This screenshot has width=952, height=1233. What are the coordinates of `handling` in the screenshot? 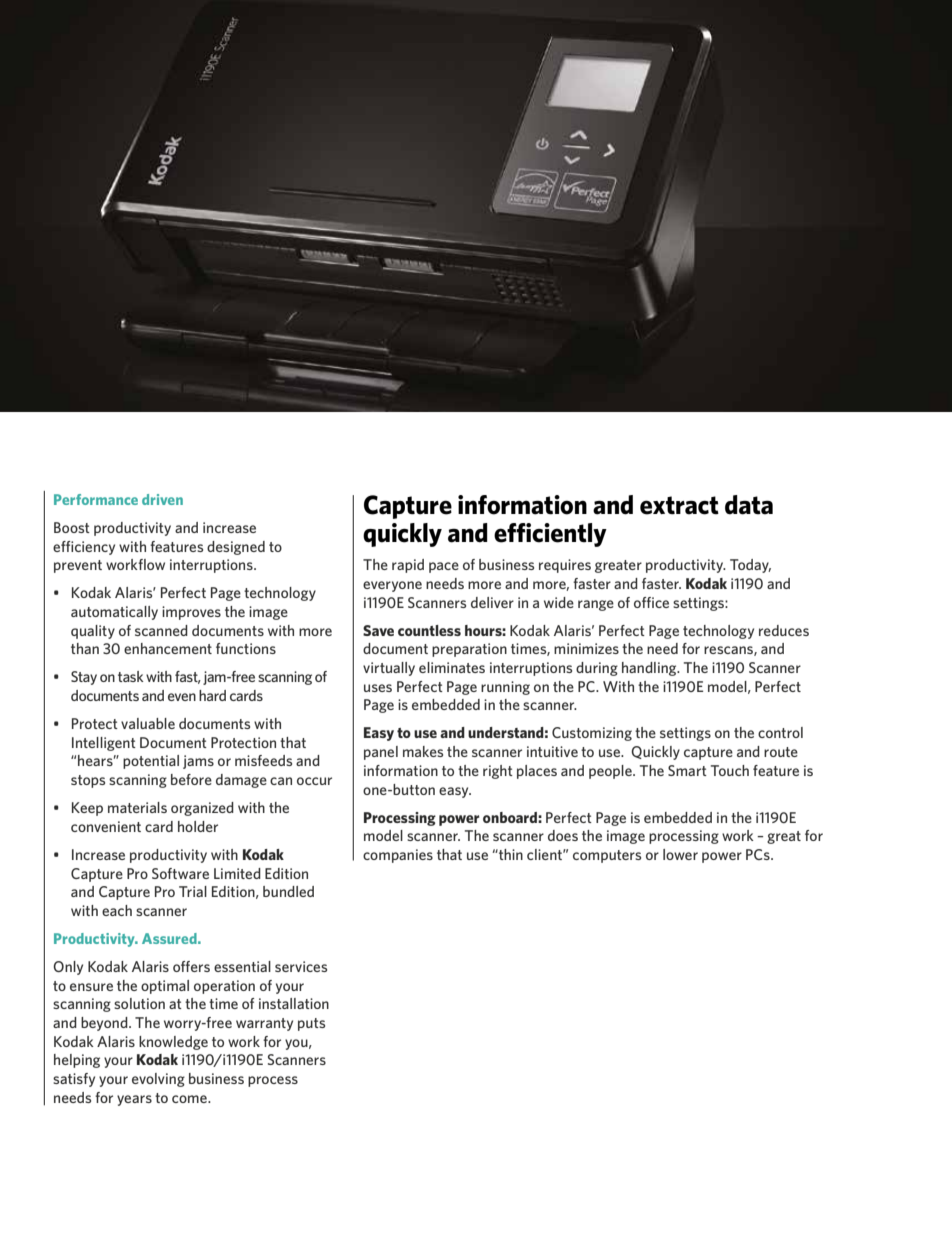 It's located at (650, 669).
